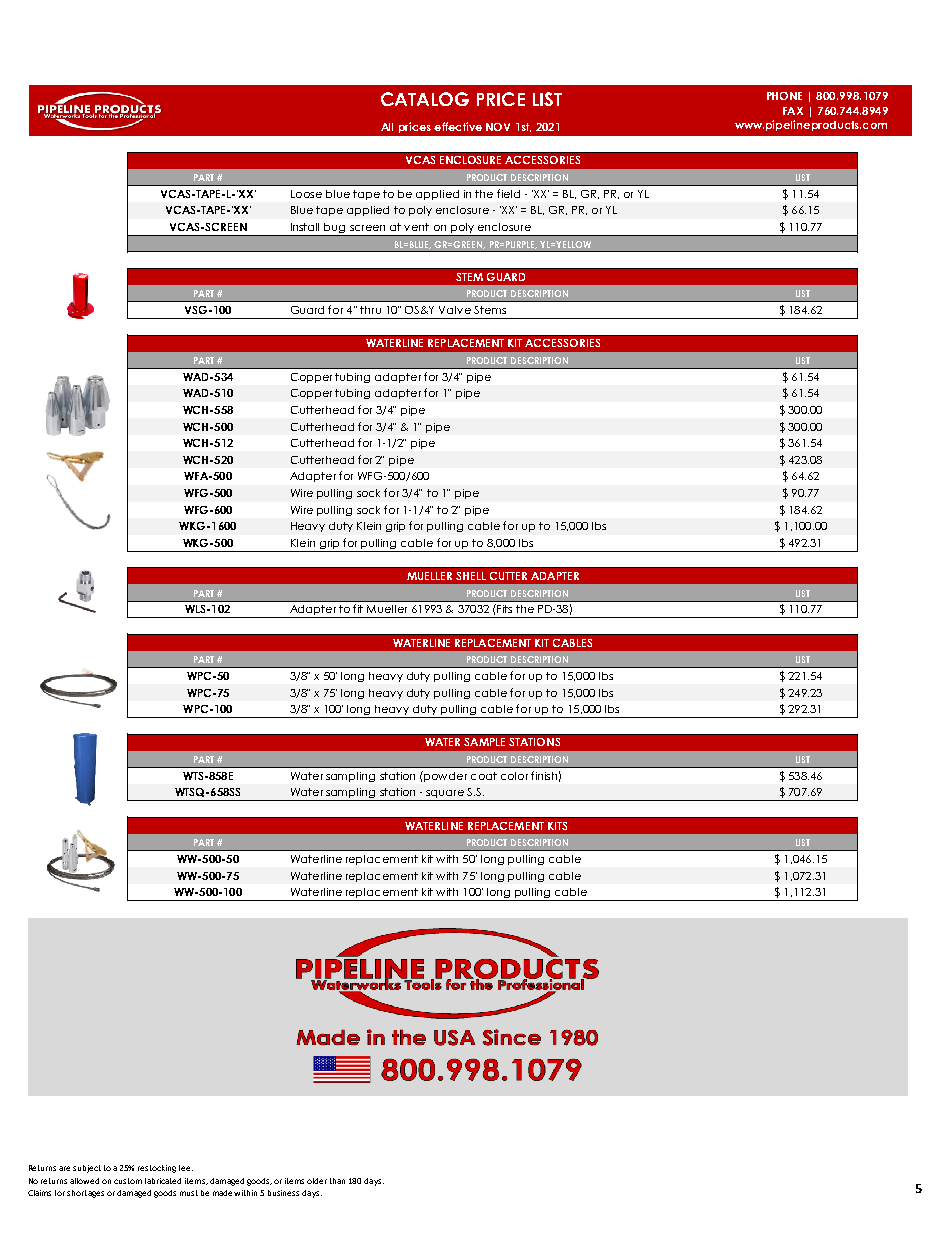  What do you see at coordinates (337, 1181) in the image?
I see `than` at bounding box center [337, 1181].
